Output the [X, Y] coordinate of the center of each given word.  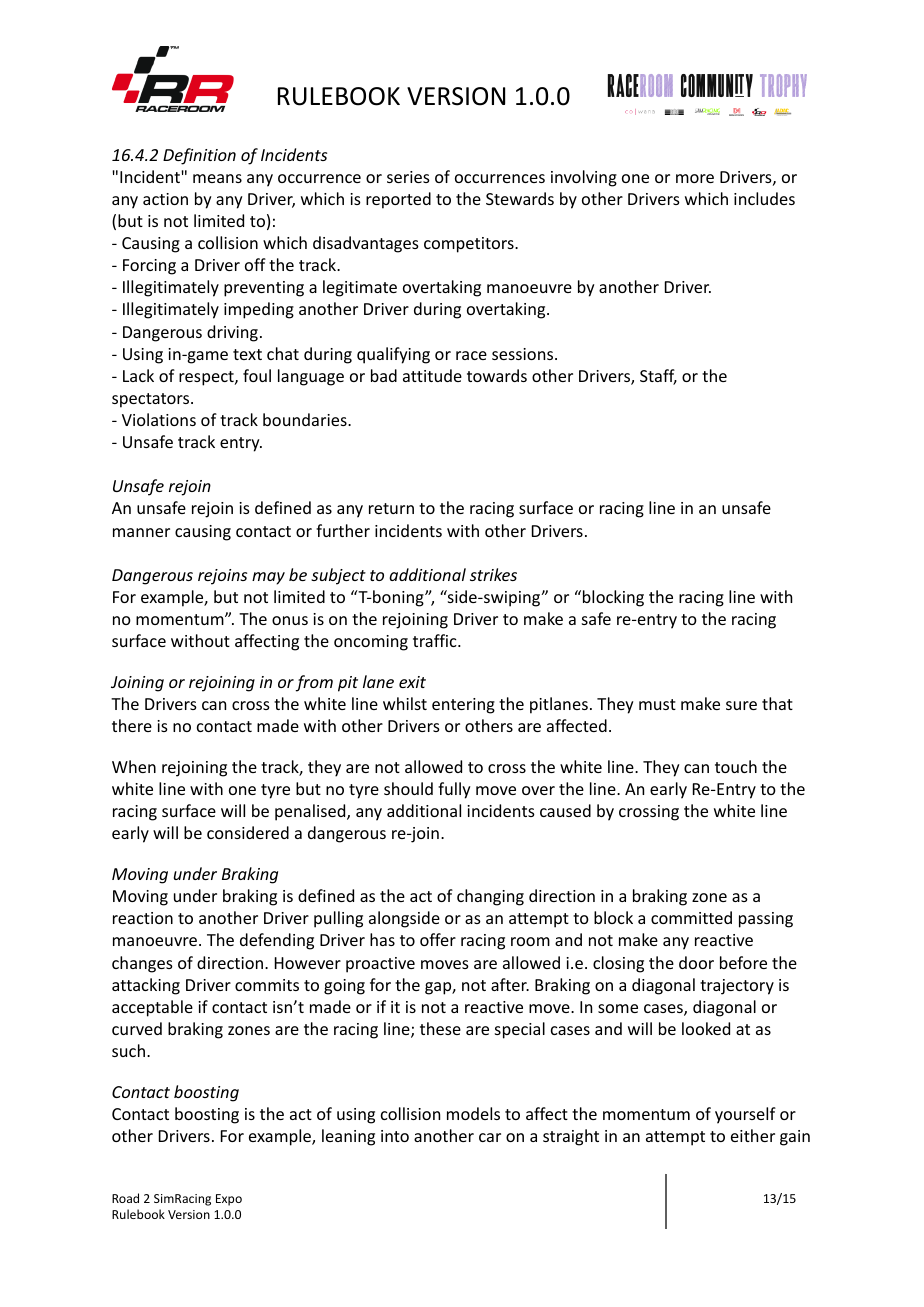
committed [691, 917]
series [408, 177]
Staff [658, 377]
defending [277, 941]
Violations [159, 419]
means [217, 178]
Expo [229, 1200]
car [490, 1137]
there [132, 725]
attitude [432, 375]
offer [438, 939]
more [695, 178]
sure [741, 705]
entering [463, 706]
